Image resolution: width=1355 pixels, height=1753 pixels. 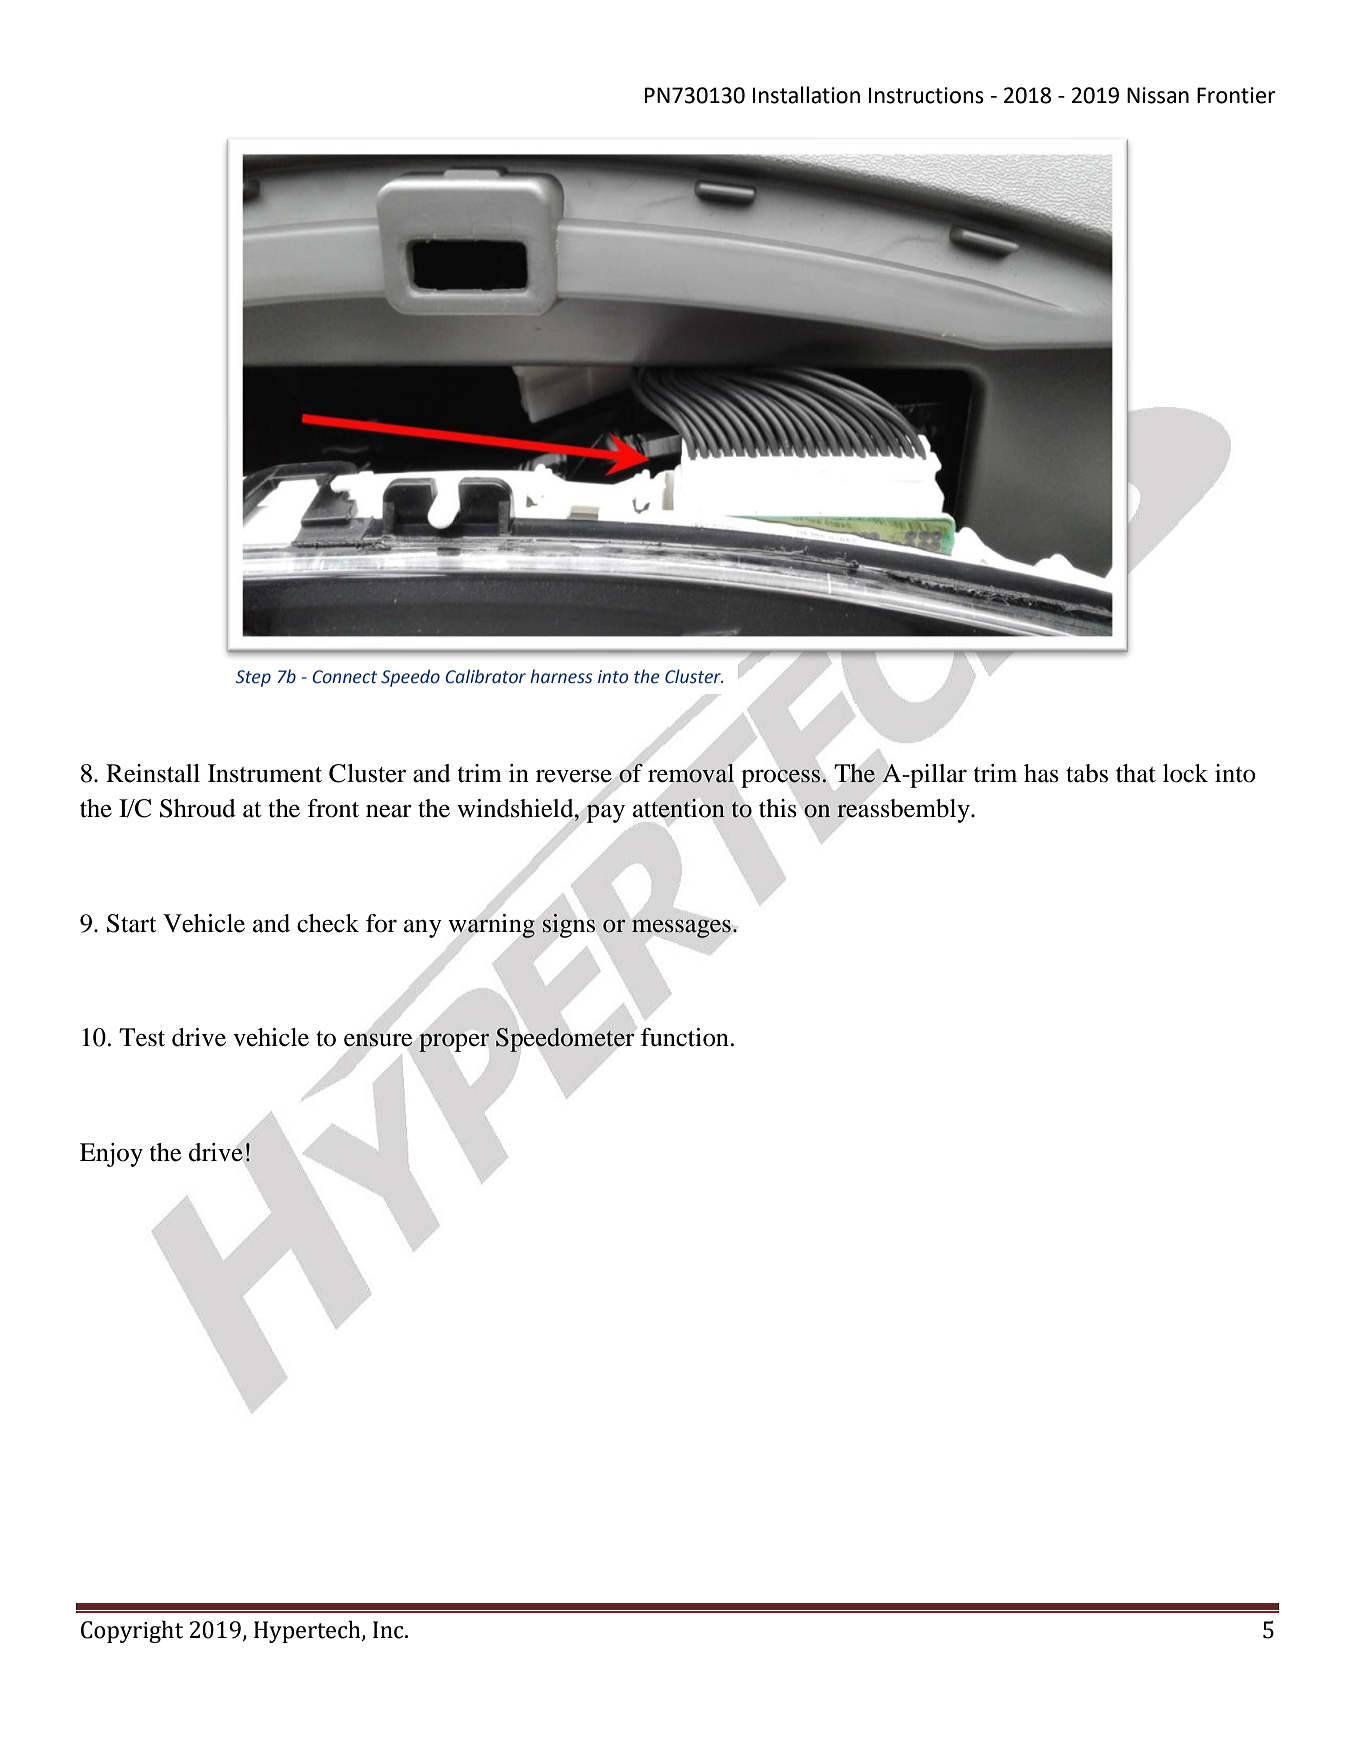 I want to click on Nissan, so click(x=1158, y=95).
